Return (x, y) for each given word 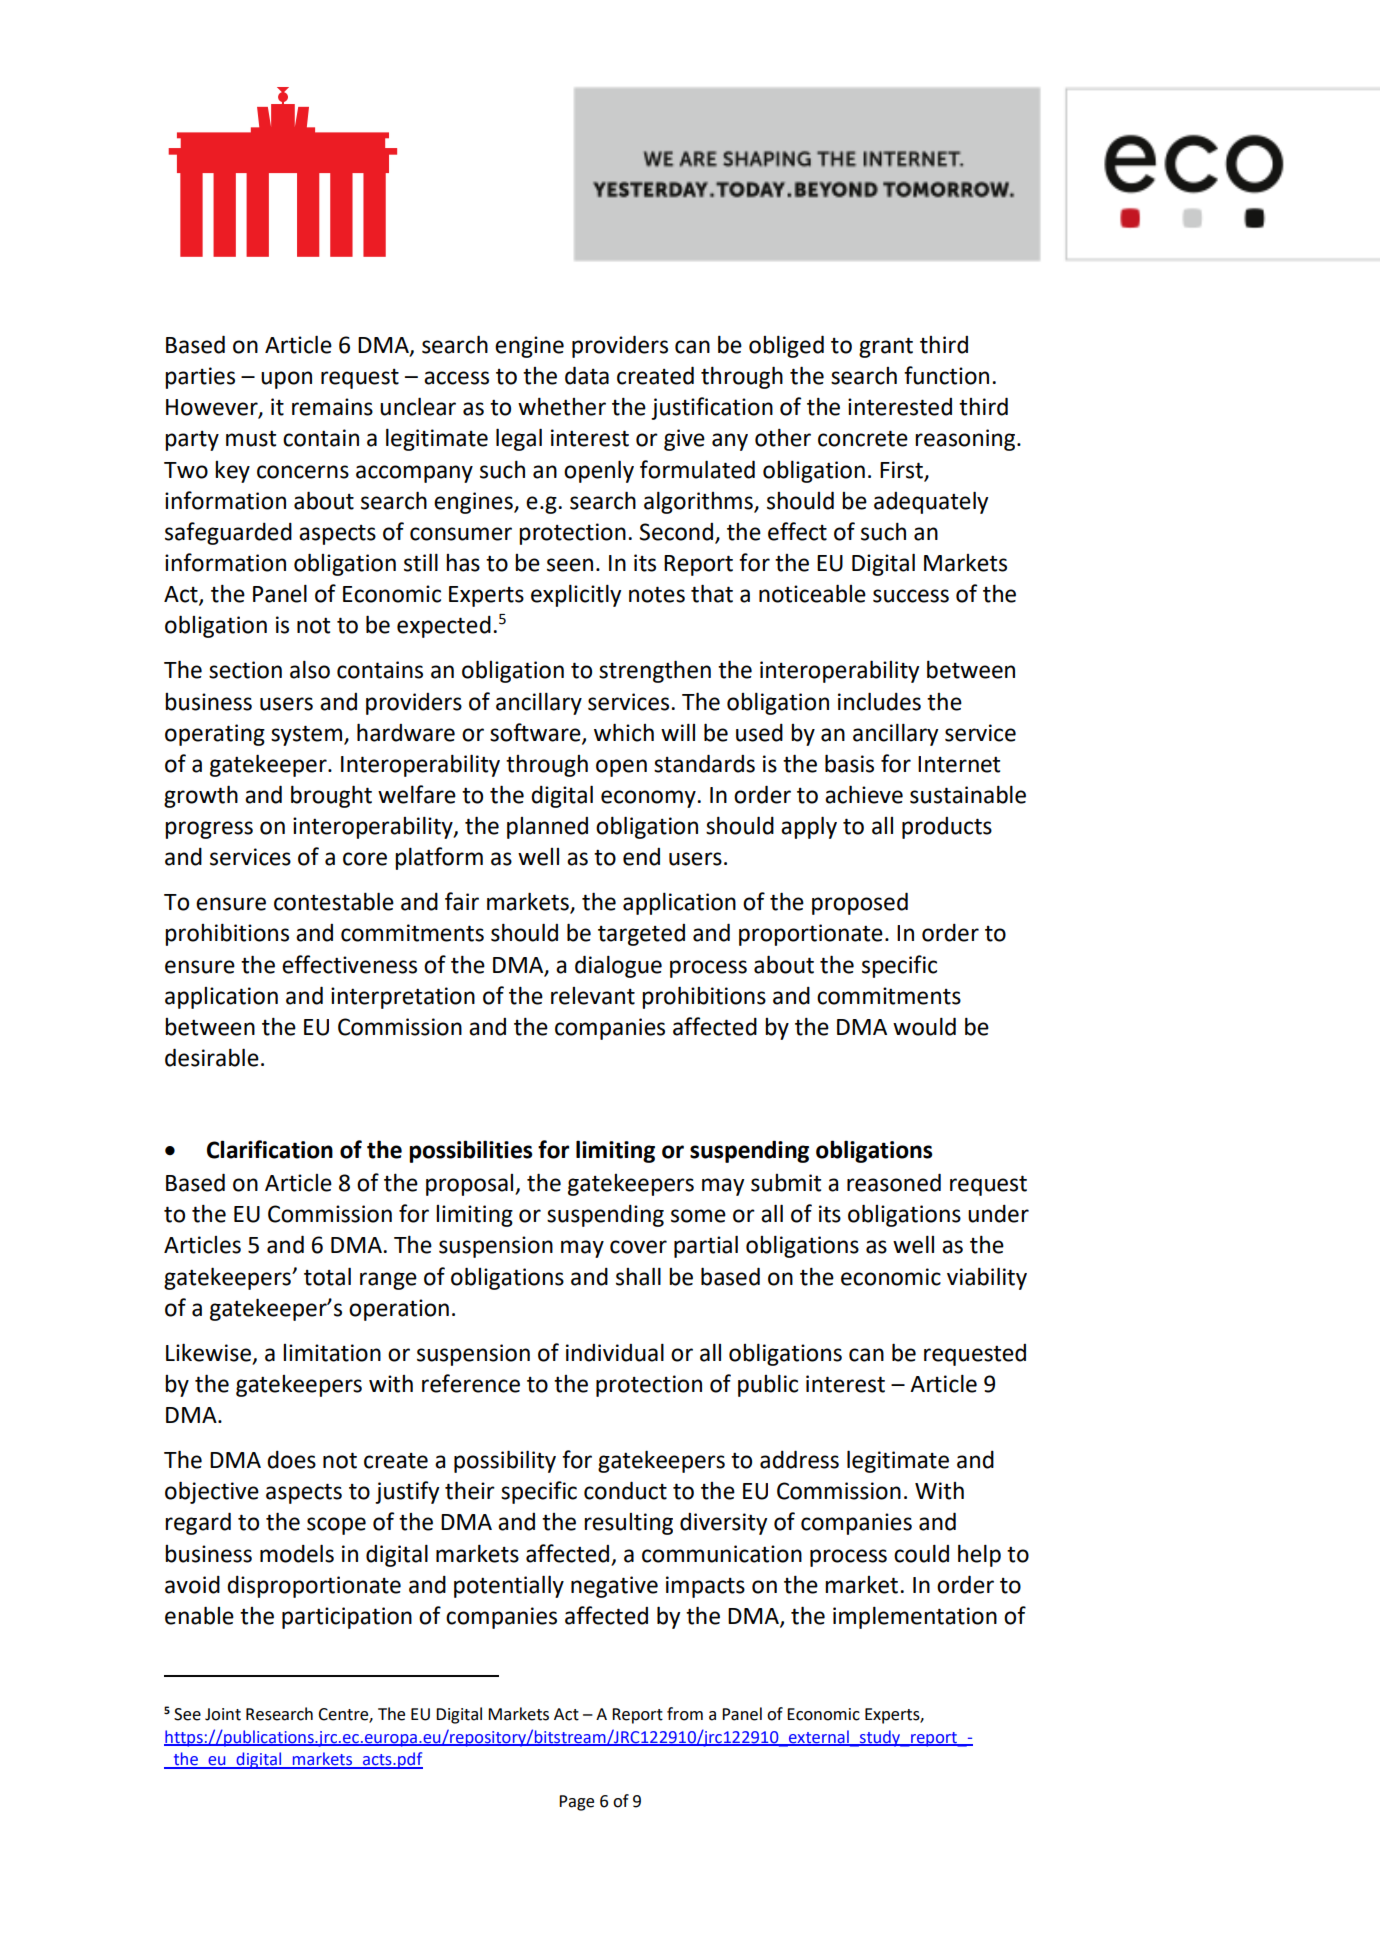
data (587, 375)
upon (286, 380)
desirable (212, 1057)
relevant (593, 996)
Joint (223, 1714)
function (946, 375)
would (924, 1026)
